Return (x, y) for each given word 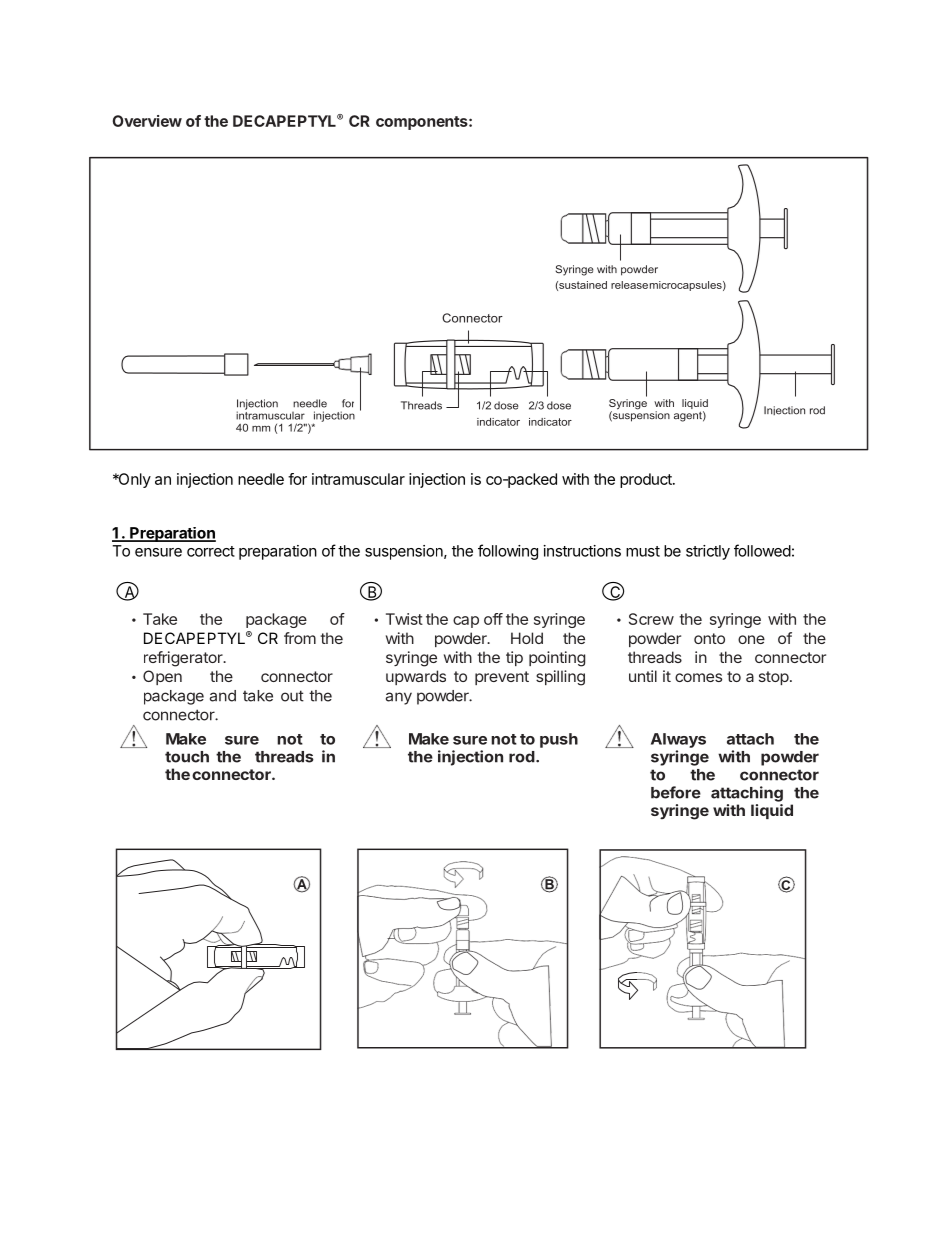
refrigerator (184, 659)
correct (211, 551)
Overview (147, 121)
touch (187, 757)
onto (709, 638)
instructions (582, 551)
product (647, 480)
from (300, 638)
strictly (708, 552)
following (508, 552)
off (493, 619)
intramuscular (358, 479)
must (643, 551)
